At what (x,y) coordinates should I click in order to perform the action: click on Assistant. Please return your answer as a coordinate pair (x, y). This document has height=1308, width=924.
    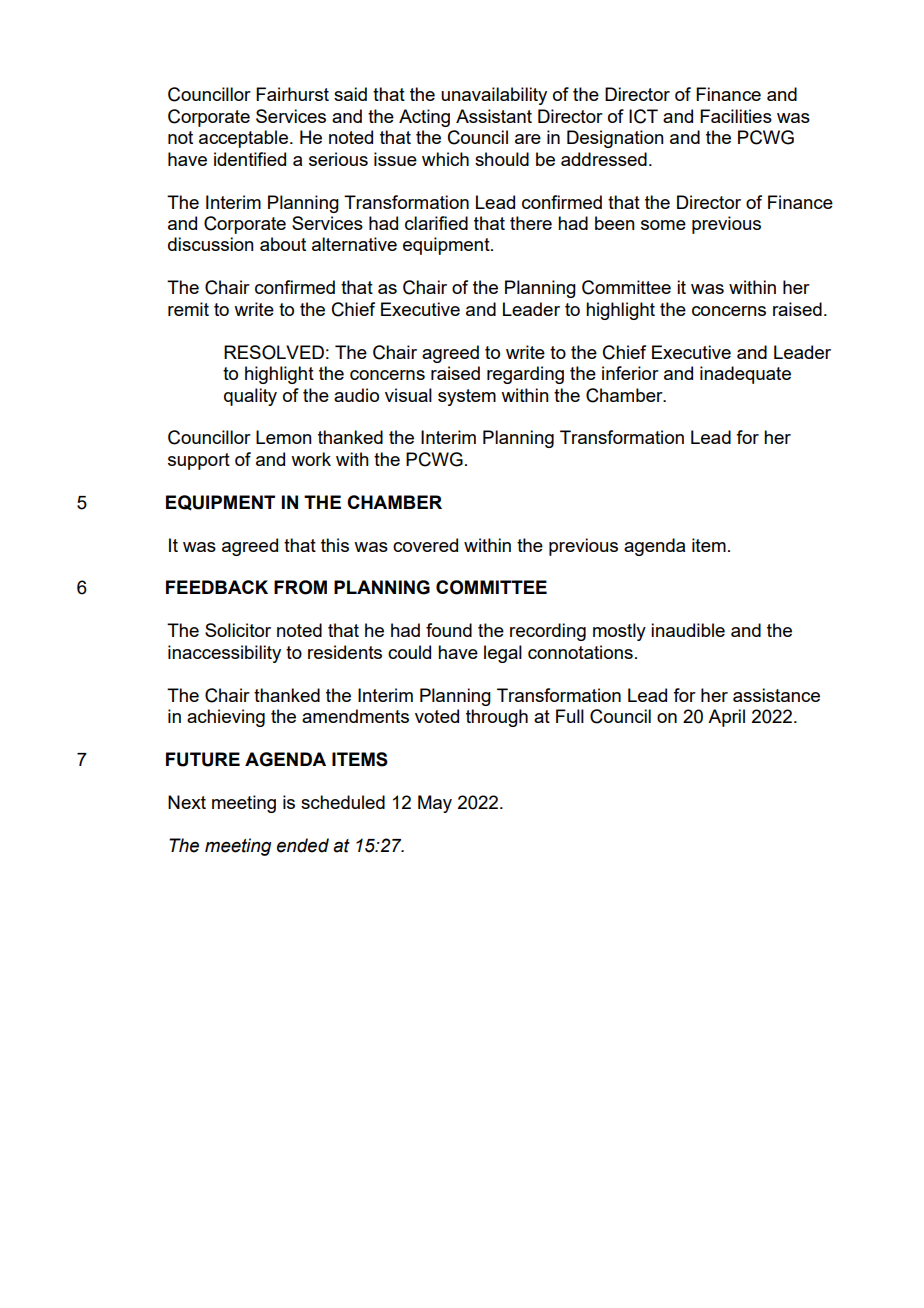
    Looking at the image, I should click on (494, 116).
